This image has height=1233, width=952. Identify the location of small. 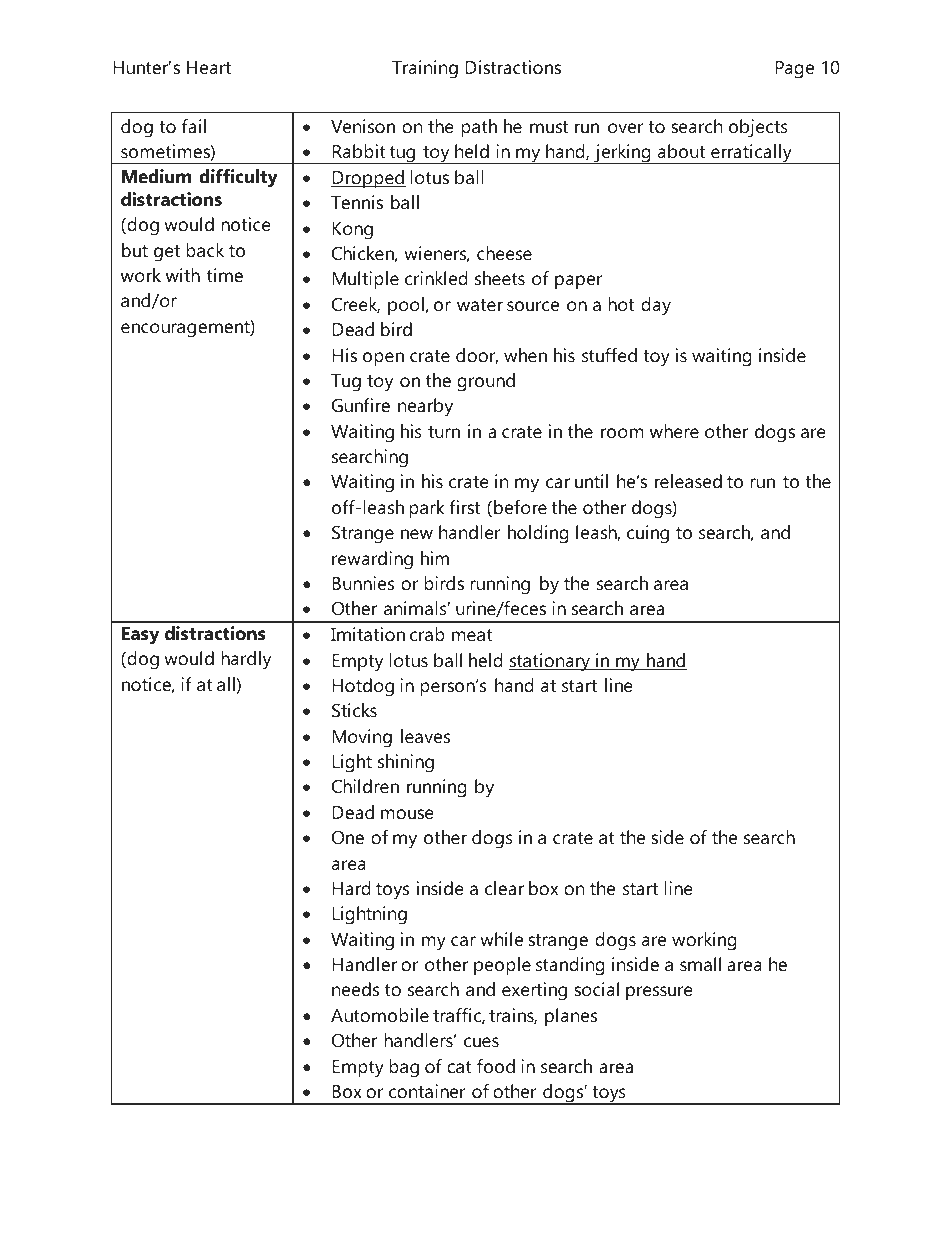
(700, 964).
